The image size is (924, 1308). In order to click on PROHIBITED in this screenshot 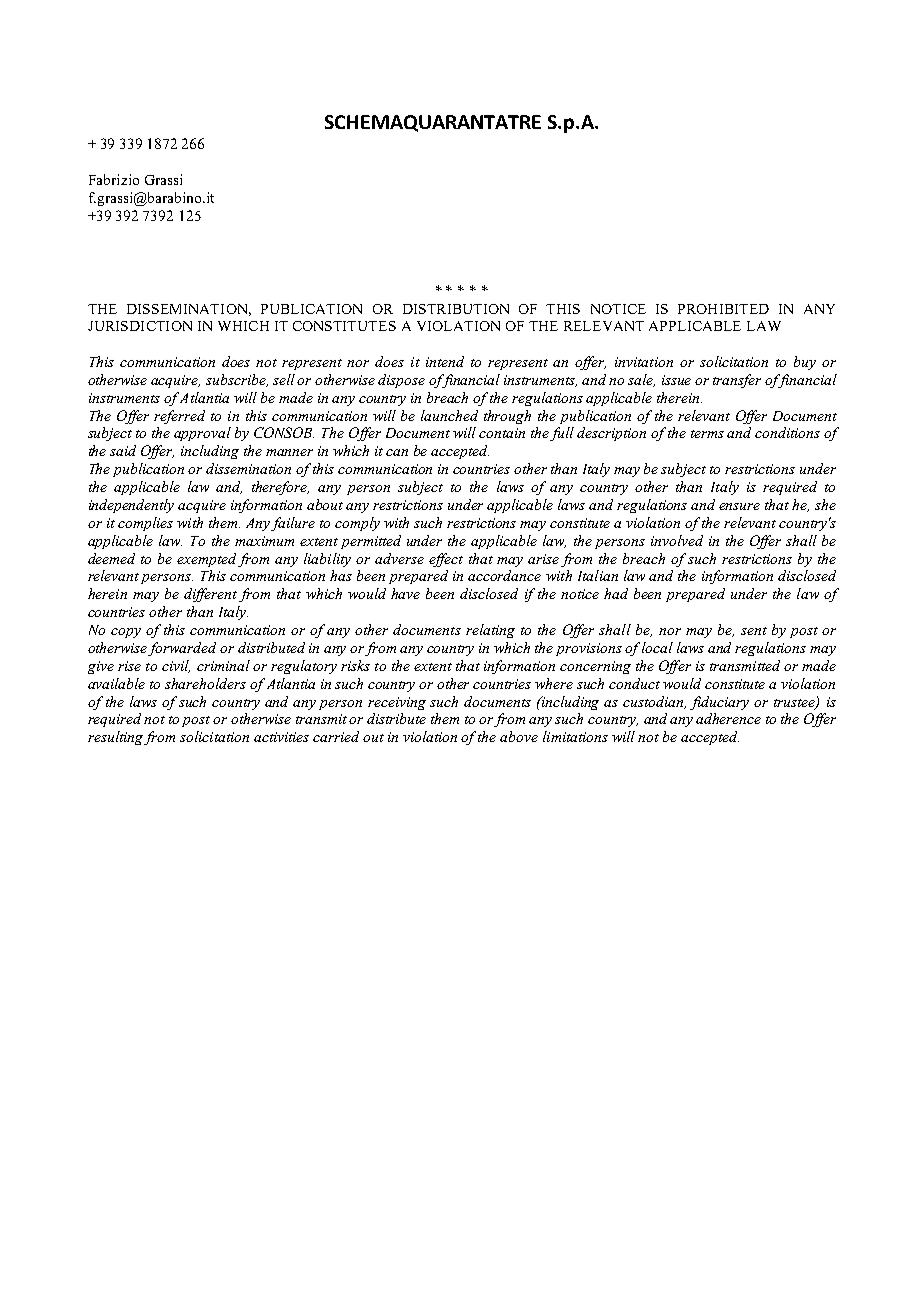, I will do `click(723, 309)`.
